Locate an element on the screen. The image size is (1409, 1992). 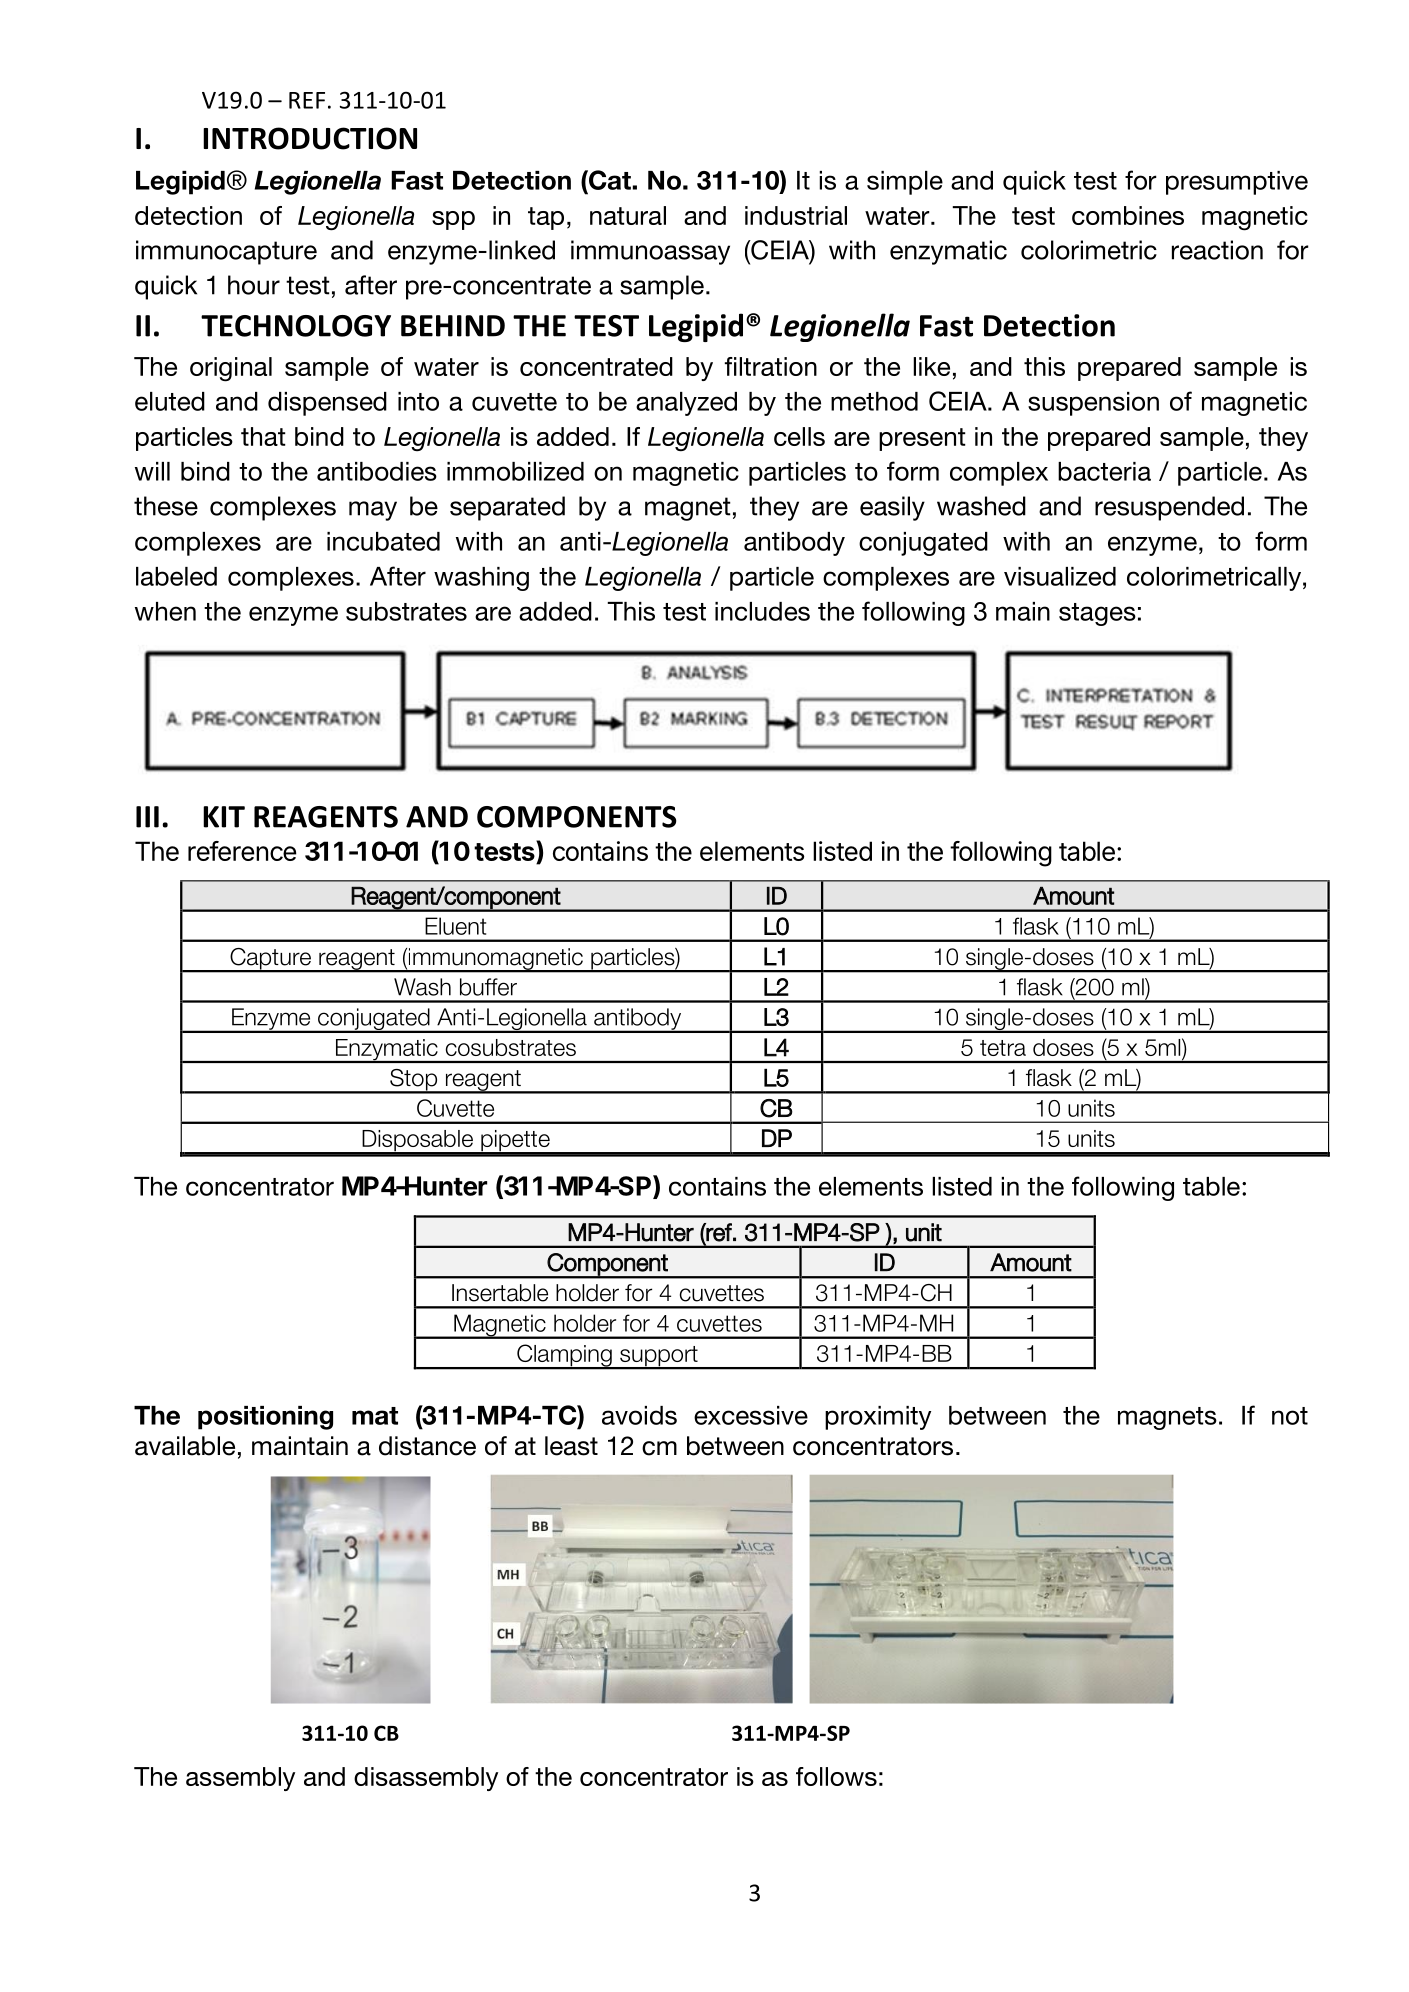
tetra is located at coordinates (1003, 1048).
